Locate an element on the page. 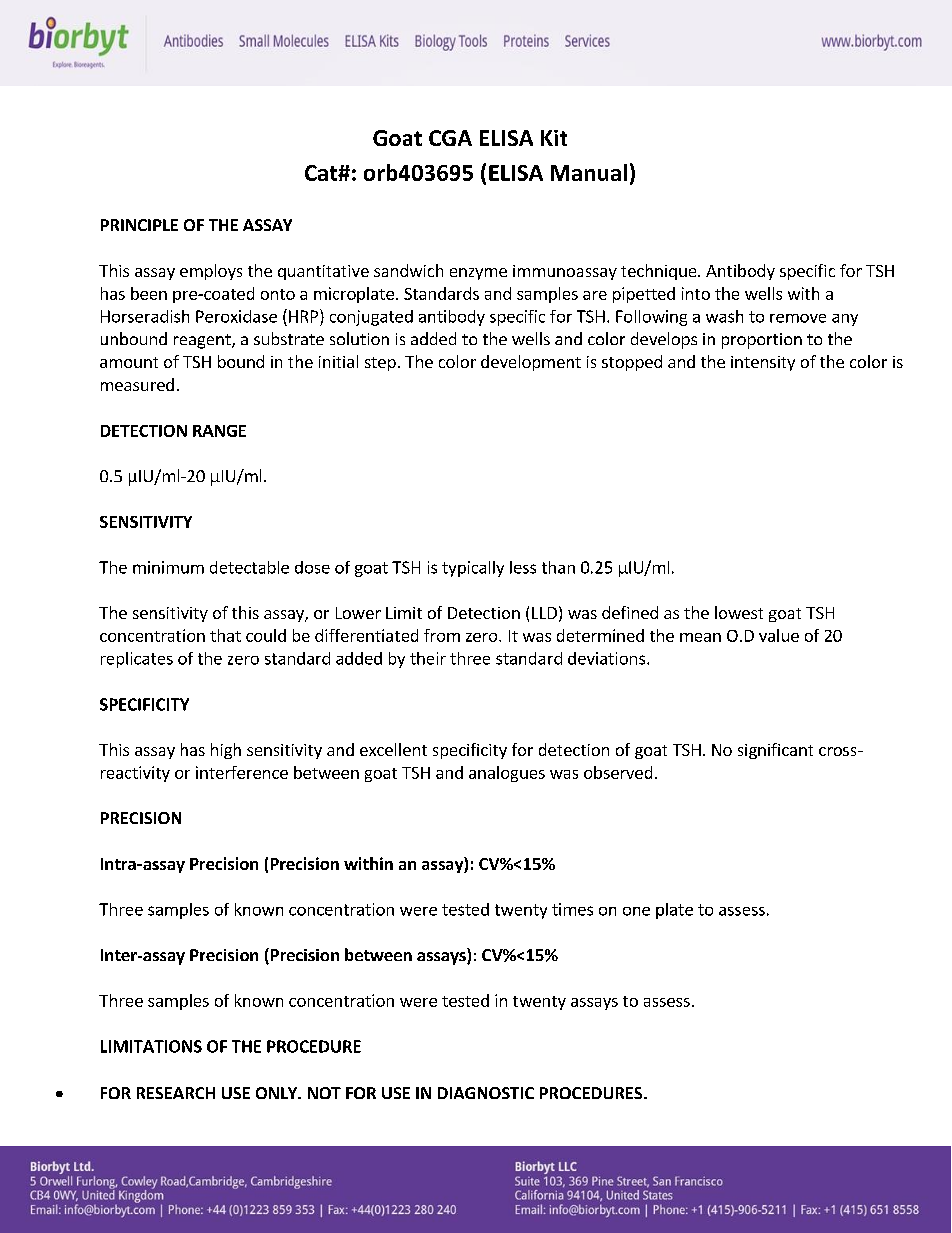 The width and height of the document is (952, 1233). high is located at coordinates (226, 751).
